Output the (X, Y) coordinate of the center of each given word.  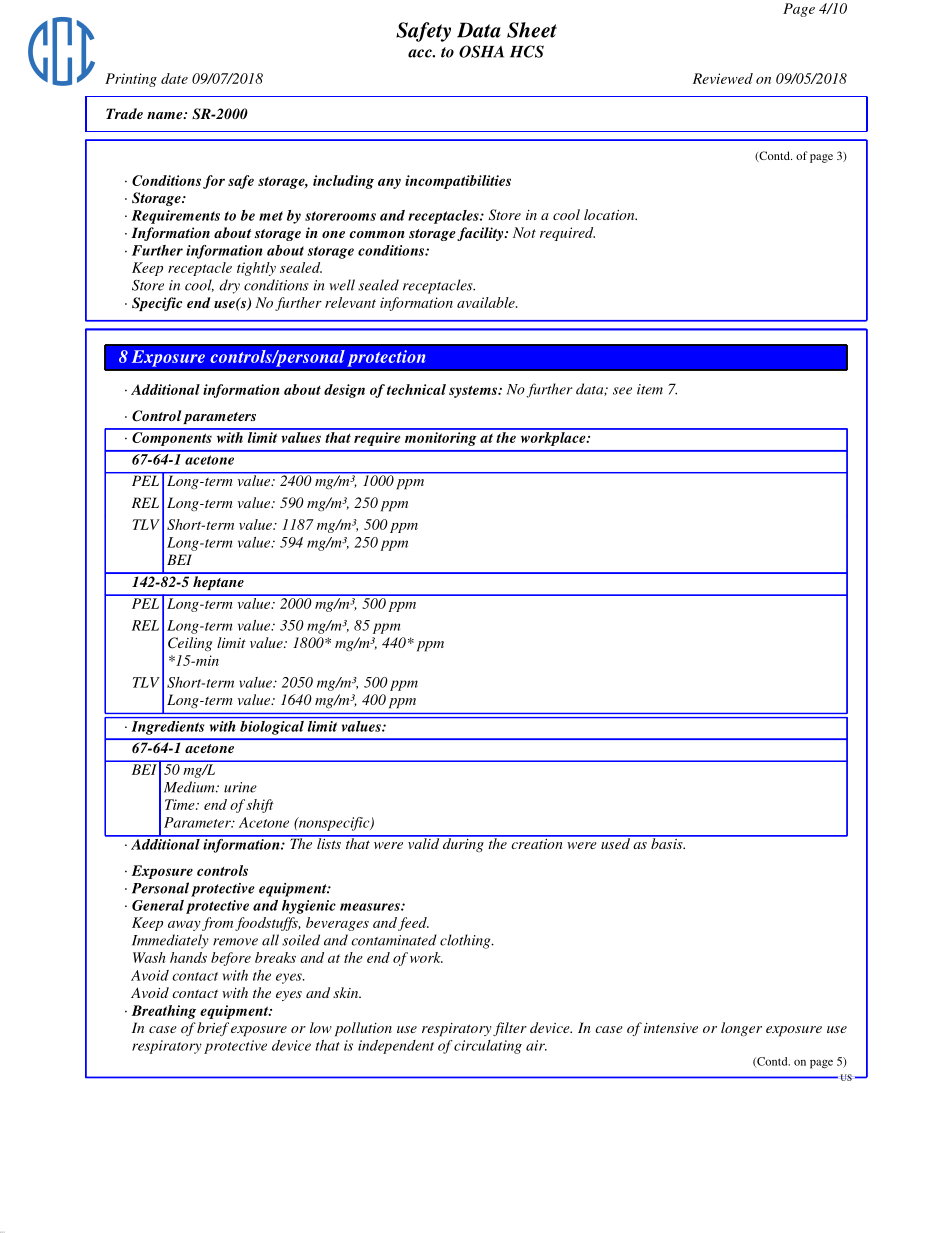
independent (396, 1047)
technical (416, 389)
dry (229, 286)
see (622, 391)
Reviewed (723, 78)
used (615, 842)
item (650, 389)
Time (181, 804)
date (174, 78)
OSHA (481, 51)
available (487, 302)
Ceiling (190, 644)
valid (423, 842)
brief (213, 1029)
